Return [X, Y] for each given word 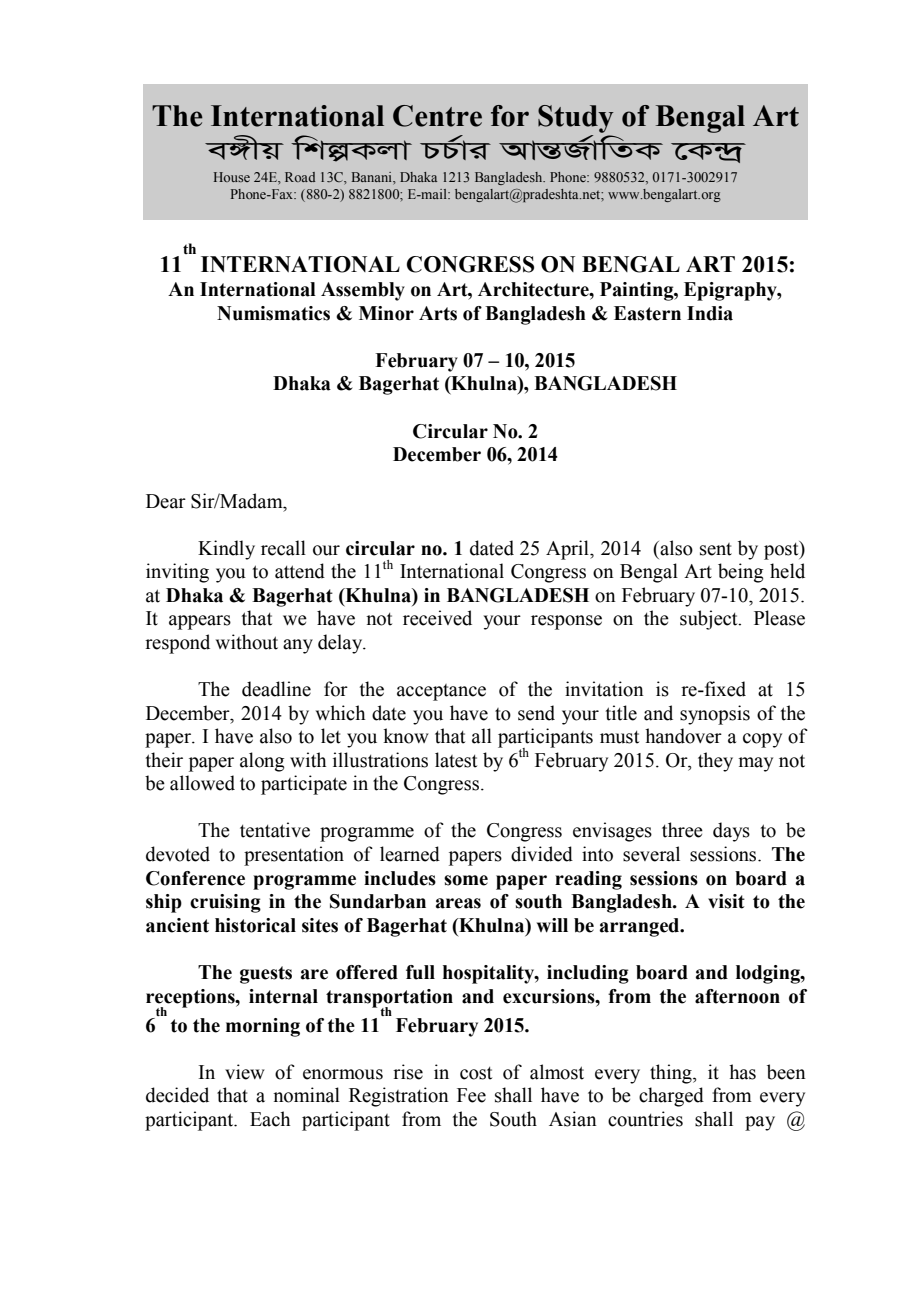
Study [576, 119]
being [741, 573]
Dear [166, 501]
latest [456, 760]
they [715, 762]
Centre [437, 116]
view [245, 1072]
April [568, 550]
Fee [471, 1095]
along [262, 762]
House [232, 177]
